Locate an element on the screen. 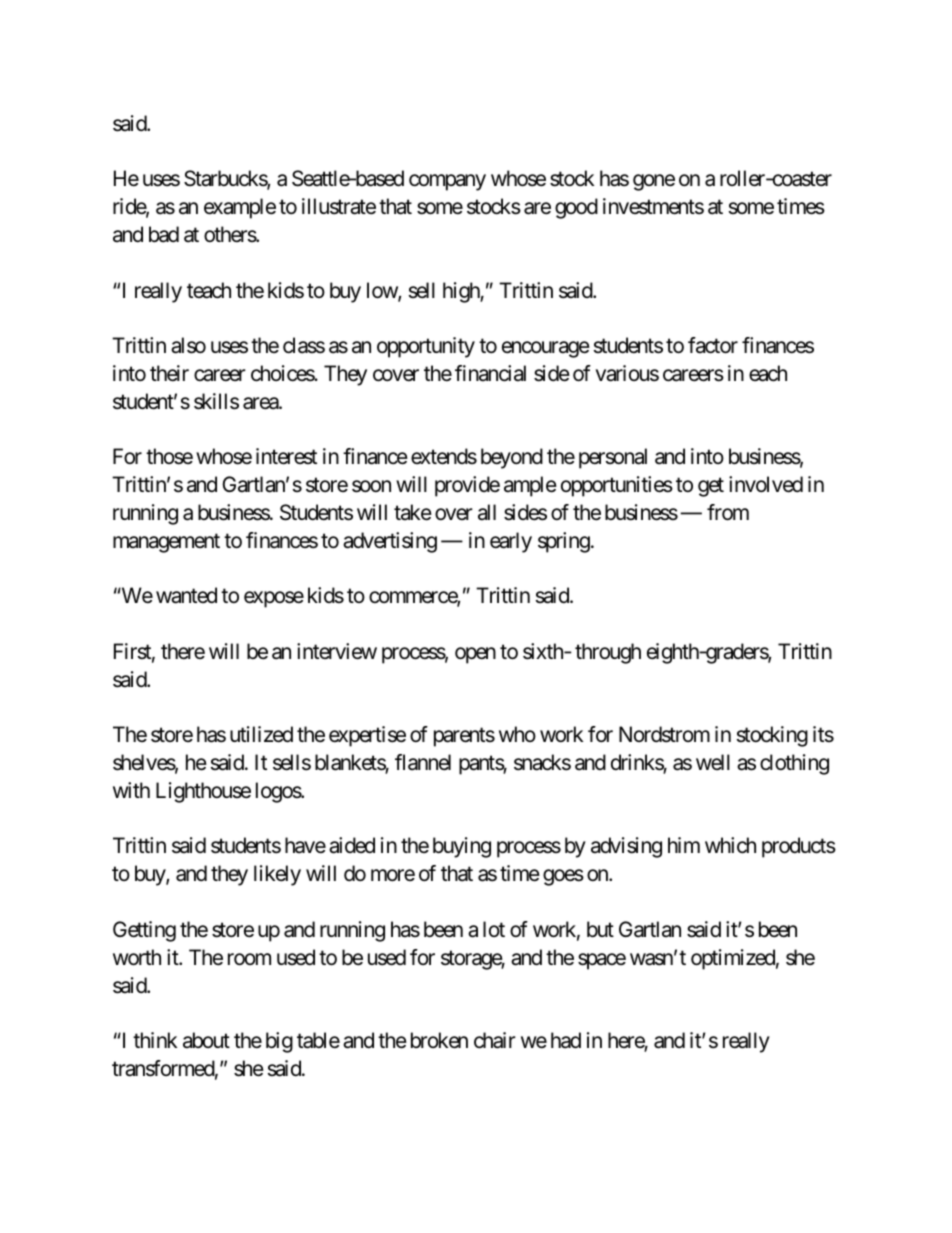  broken is located at coordinates (439, 1040).
